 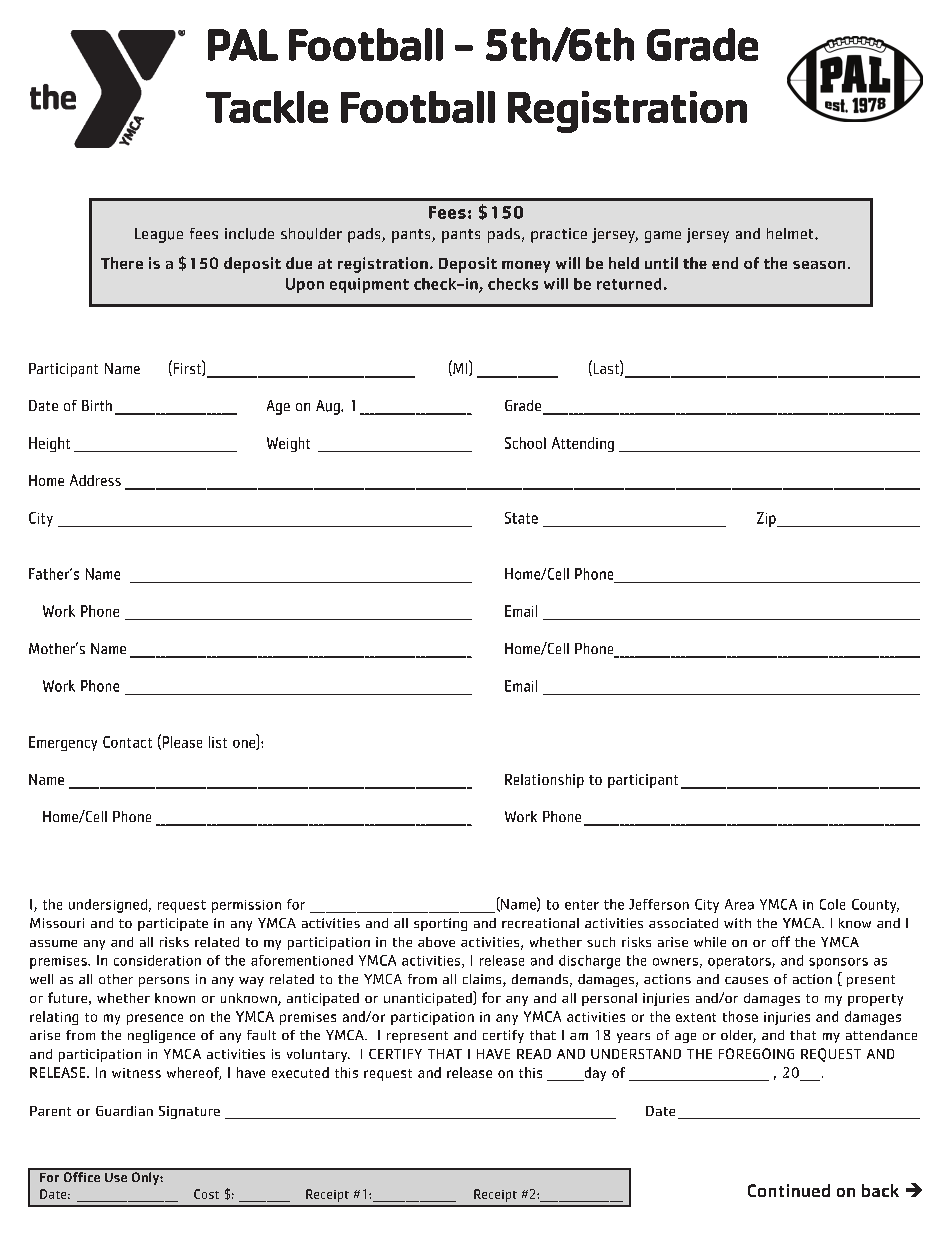 I want to click on game, so click(x=663, y=237).
